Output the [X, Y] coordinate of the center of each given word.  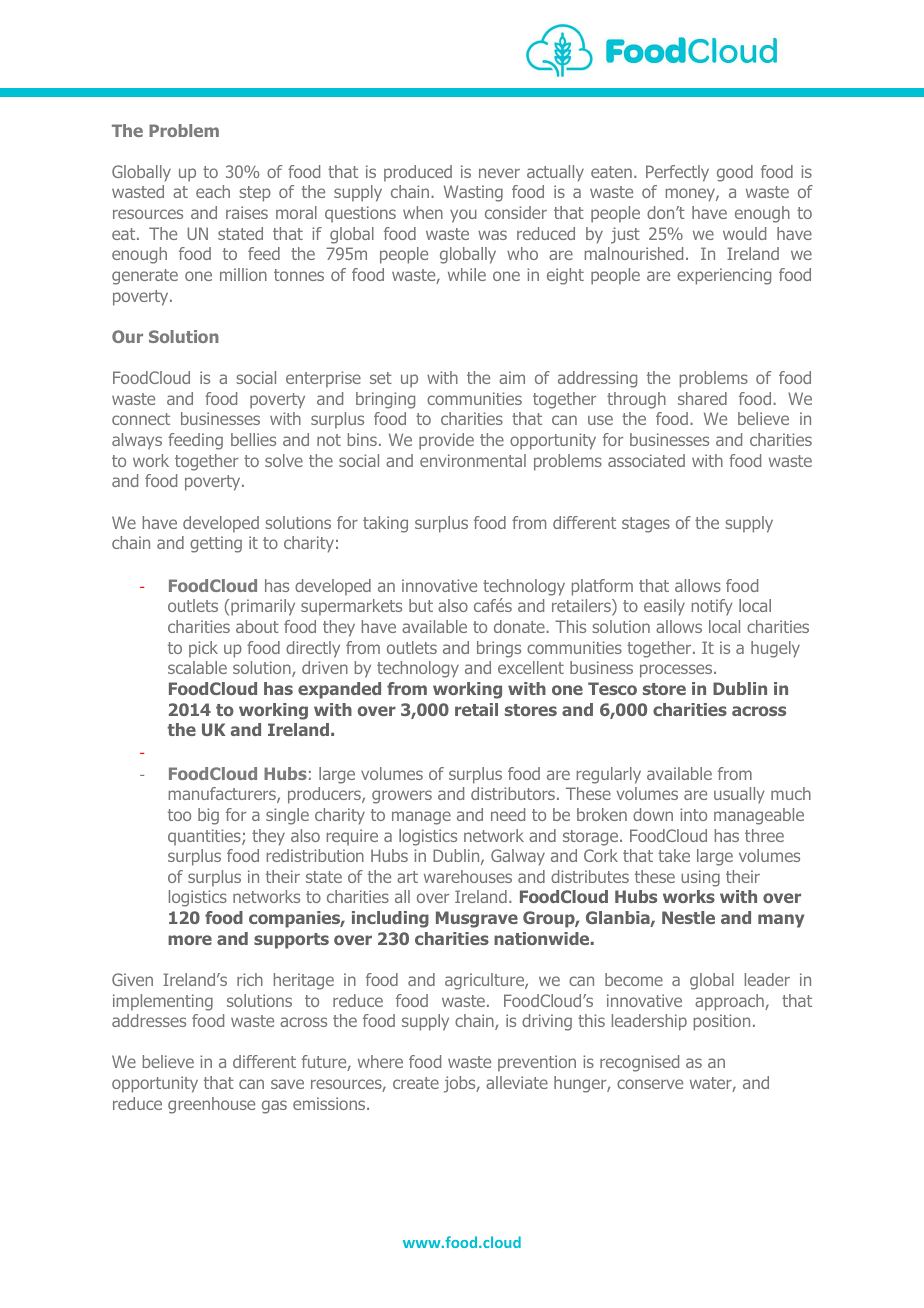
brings [499, 649]
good [735, 173]
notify [712, 607]
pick [203, 649]
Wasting [473, 193]
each [213, 191]
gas [274, 1107]
